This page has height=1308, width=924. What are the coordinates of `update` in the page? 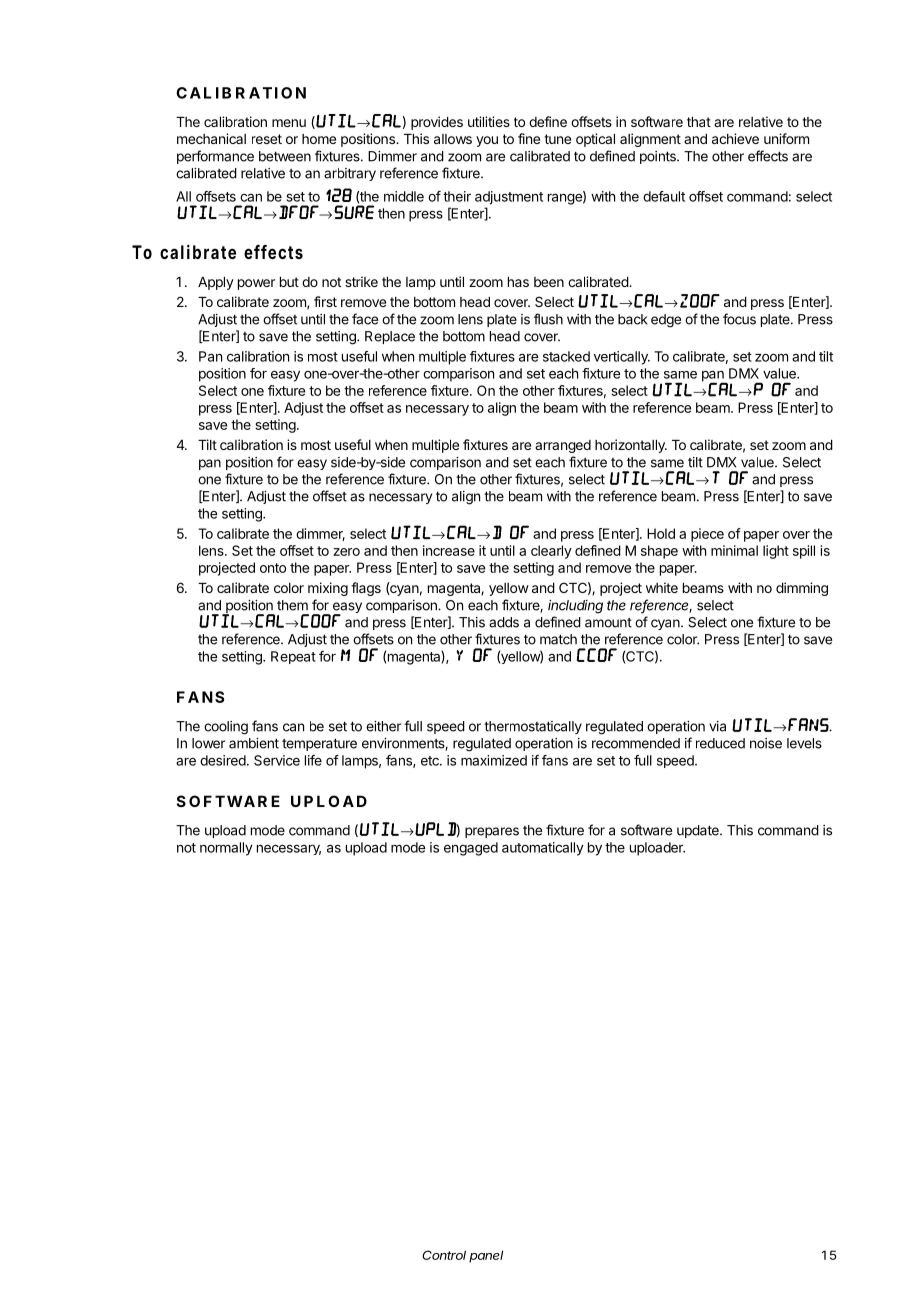 It's located at (699, 831).
